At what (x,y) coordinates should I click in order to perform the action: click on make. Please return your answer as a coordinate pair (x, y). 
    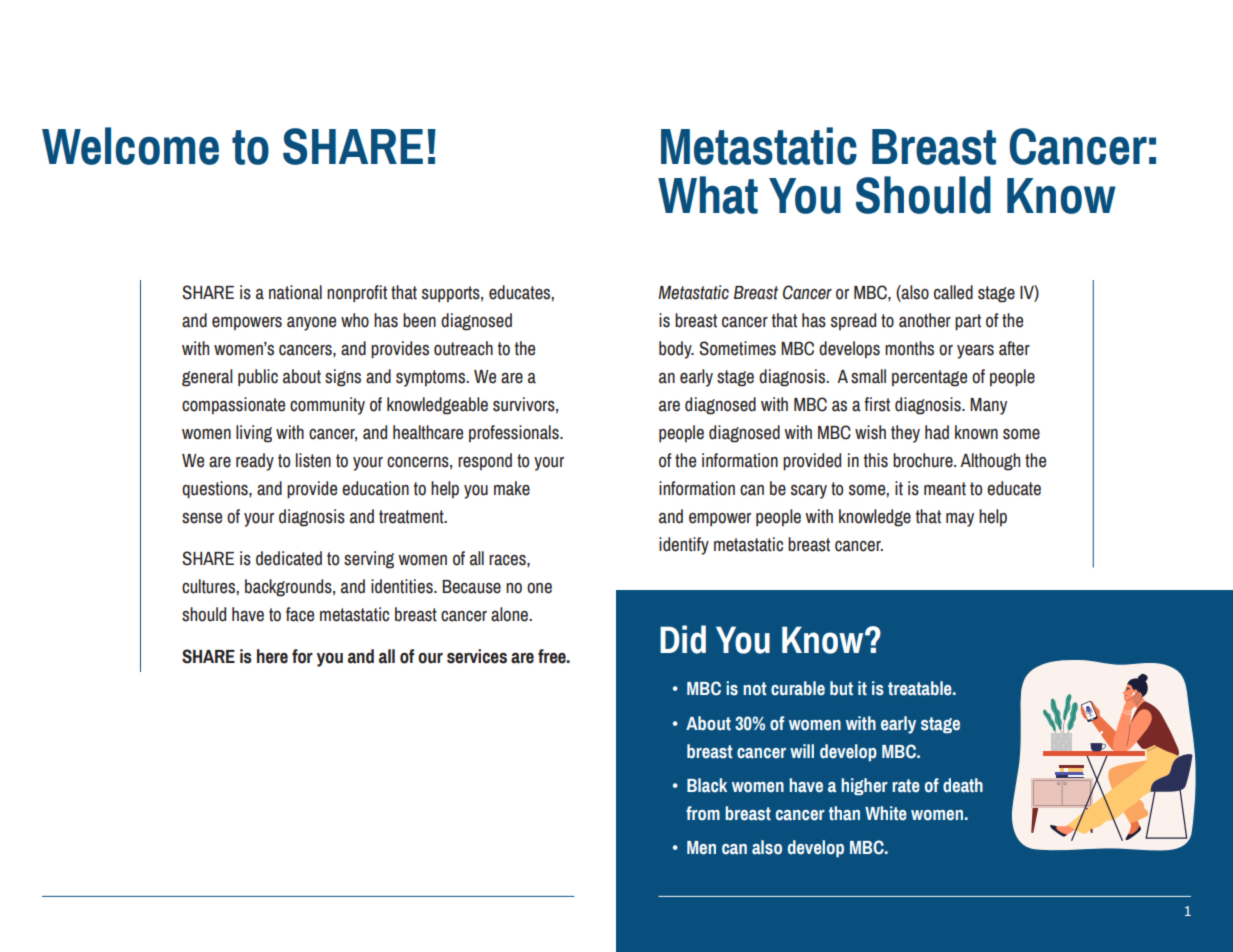
    Looking at the image, I should click on (512, 488).
